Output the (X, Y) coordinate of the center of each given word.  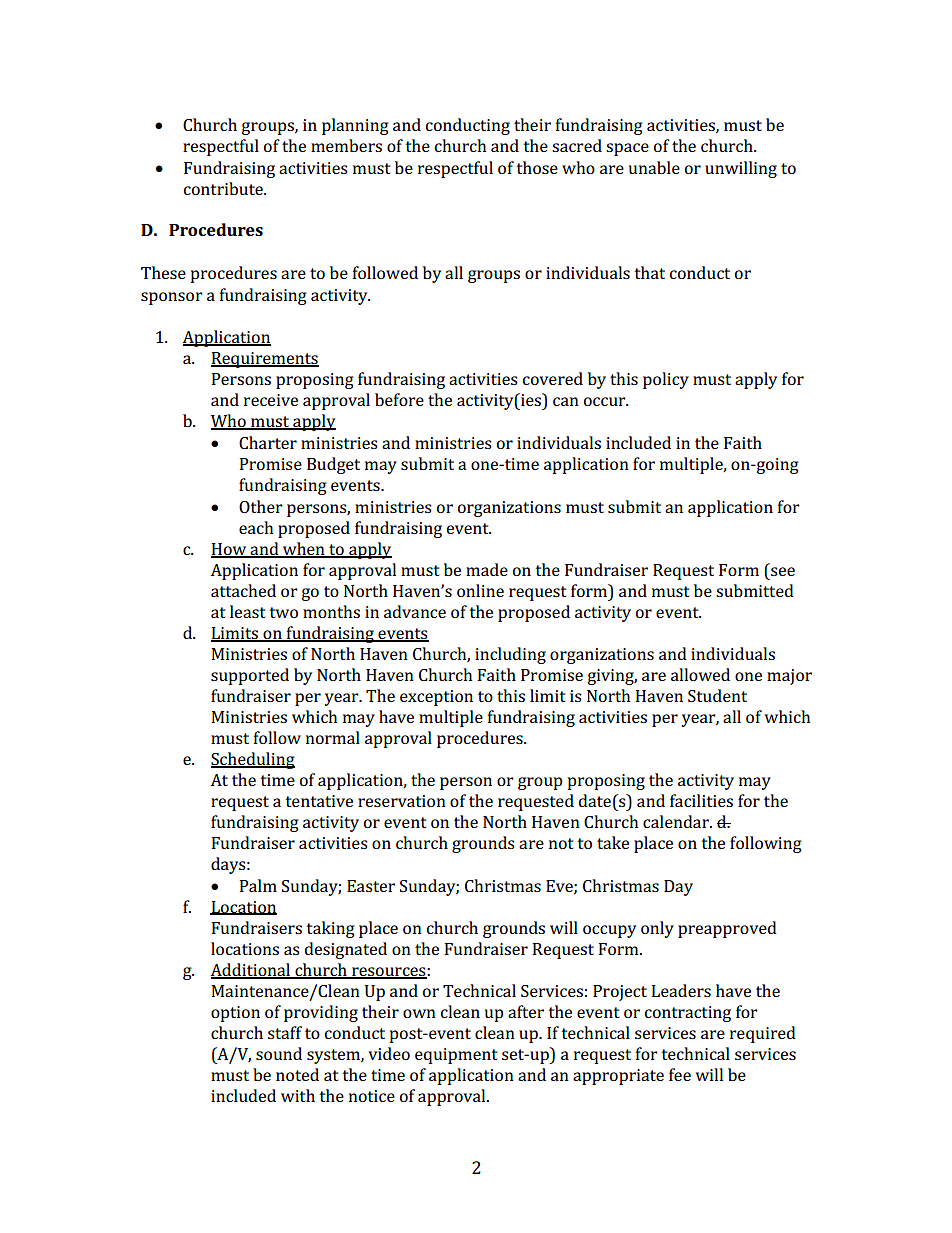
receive (271, 400)
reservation (402, 801)
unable (654, 167)
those (537, 167)
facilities (701, 800)
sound (279, 1053)
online (480, 590)
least (247, 611)
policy (666, 380)
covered (553, 378)
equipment (456, 1056)
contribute (224, 188)
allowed (700, 674)
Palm (258, 885)
